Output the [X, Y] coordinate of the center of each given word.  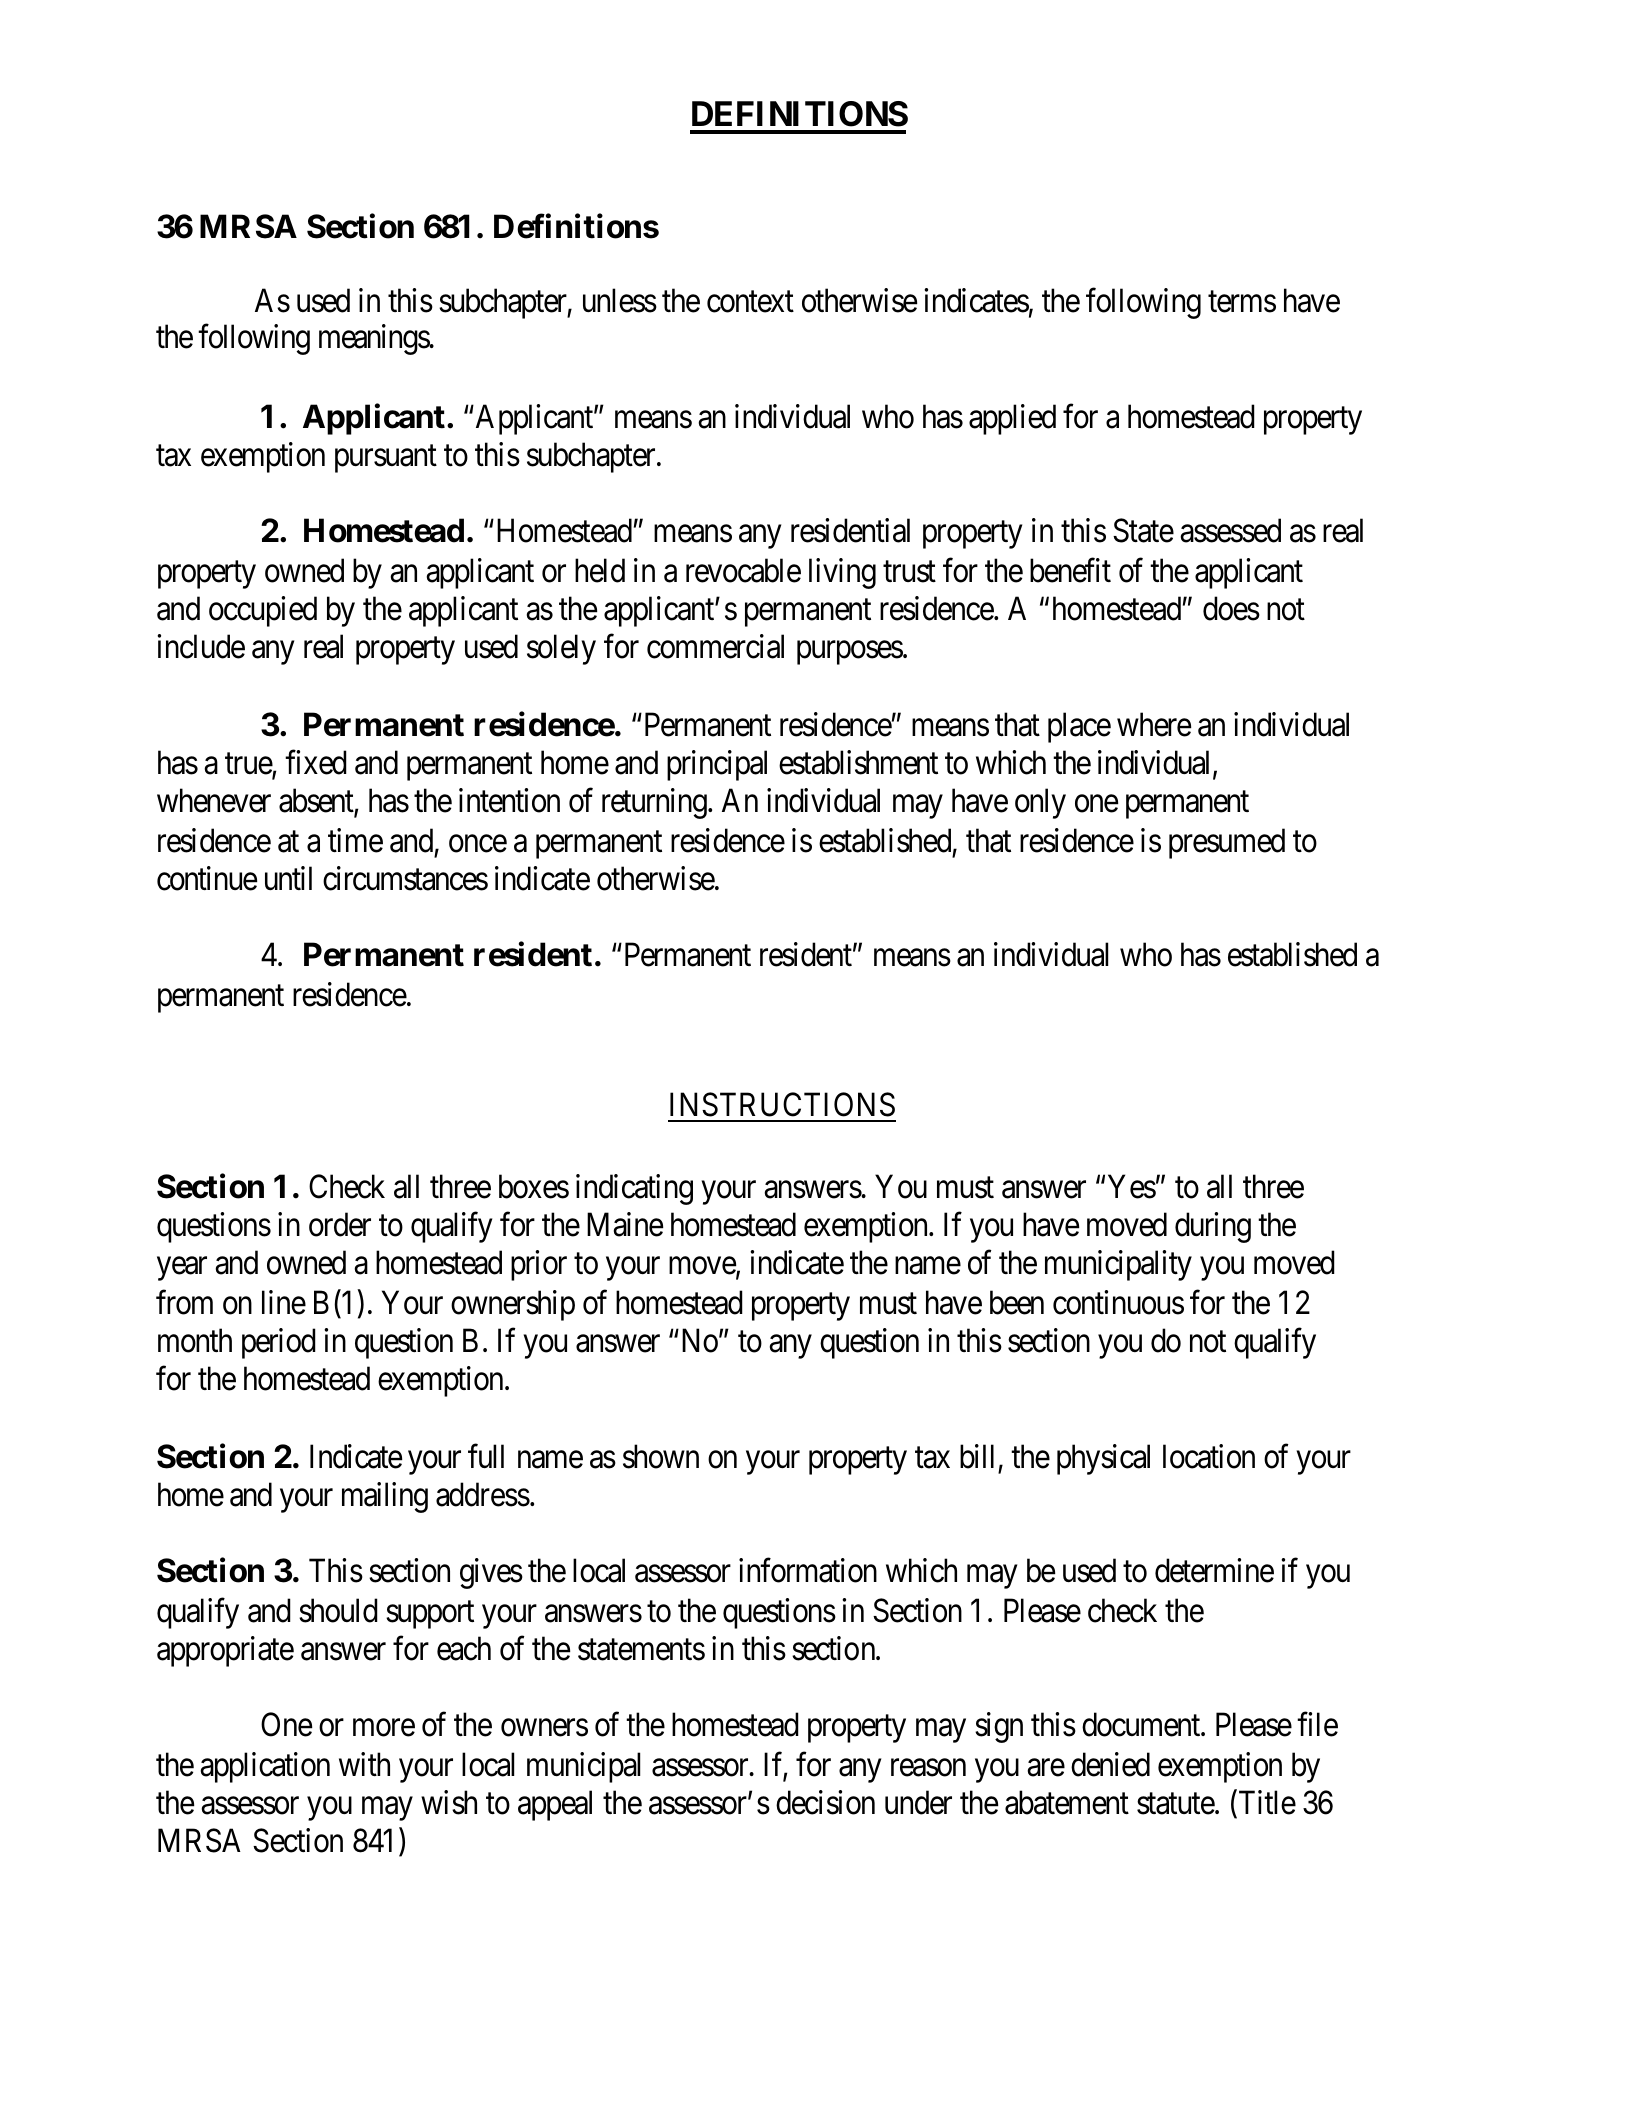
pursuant [386, 459]
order [340, 1224]
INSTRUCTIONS [782, 1104]
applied [1012, 419]
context [750, 302]
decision [825, 1802]
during [1213, 1227]
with [364, 1764]
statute [1176, 1804]
